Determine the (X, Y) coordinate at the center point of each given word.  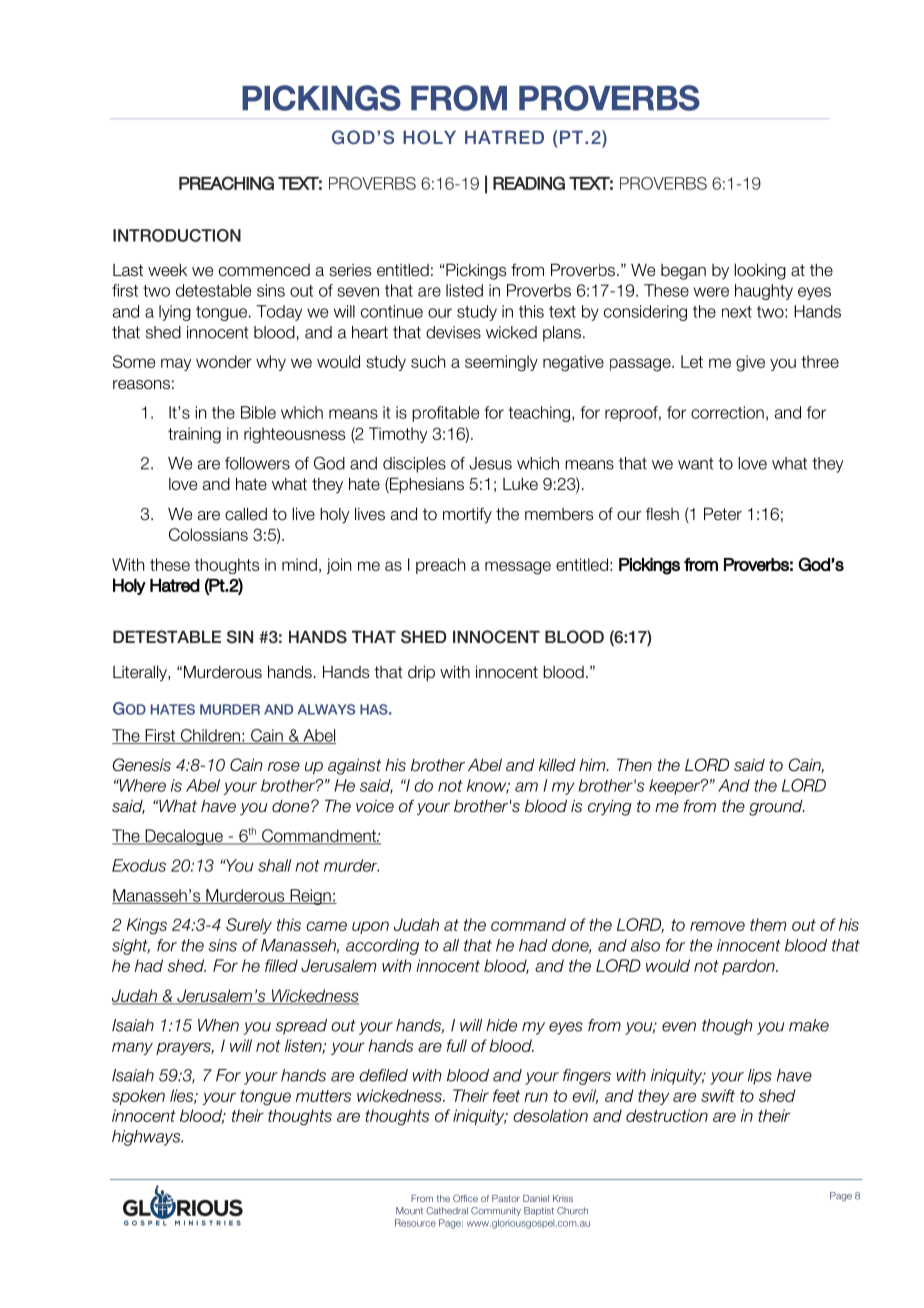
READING (529, 183)
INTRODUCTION (177, 235)
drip (421, 673)
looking (760, 271)
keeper (675, 787)
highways (147, 1138)
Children (210, 736)
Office (465, 1198)
